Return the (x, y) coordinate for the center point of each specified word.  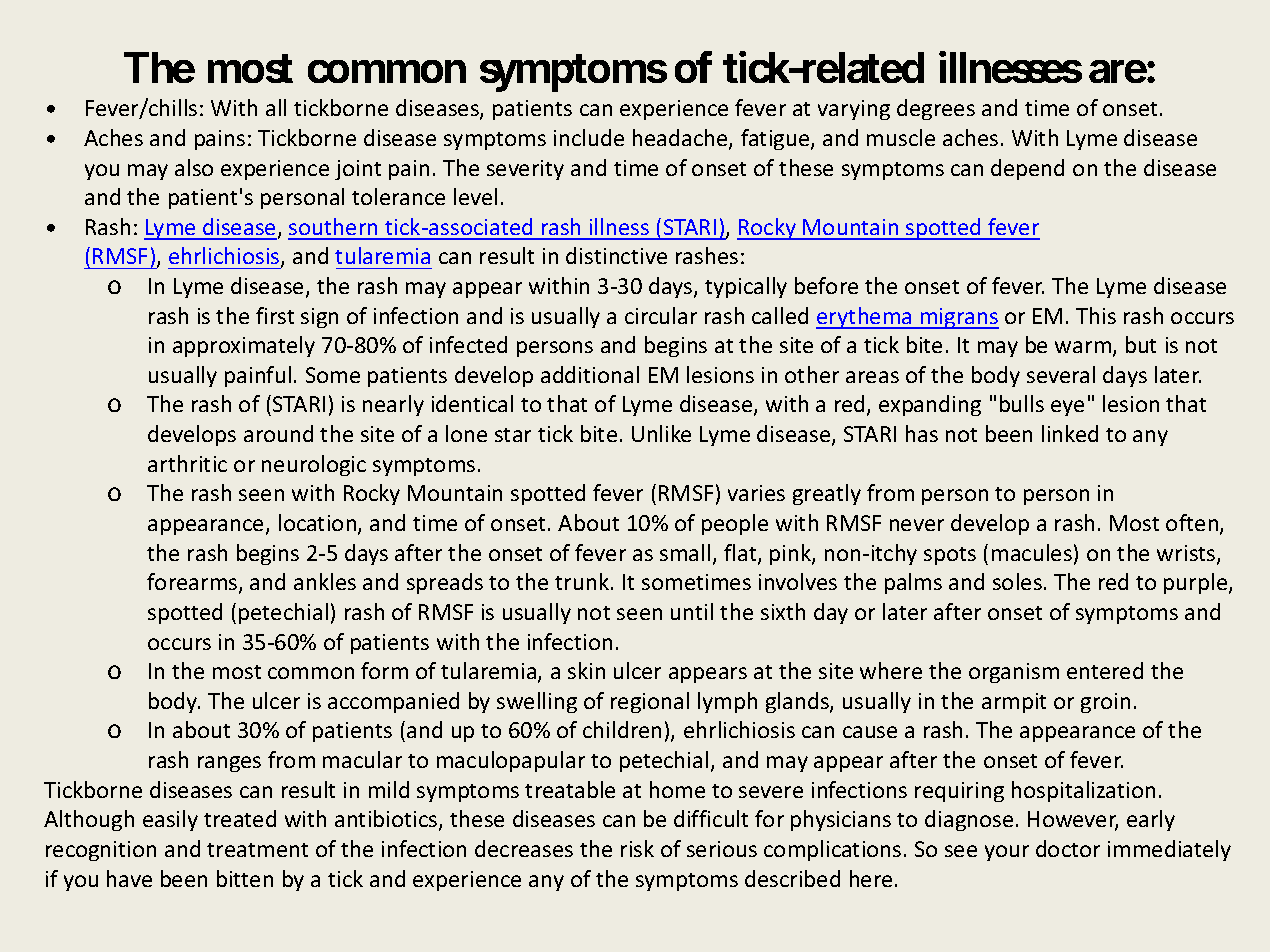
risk (637, 848)
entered (1105, 670)
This (1096, 315)
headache (681, 139)
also (194, 167)
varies (756, 493)
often (1193, 524)
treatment (257, 850)
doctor (1068, 848)
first (275, 315)
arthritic (187, 463)
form (384, 670)
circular (661, 315)
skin (586, 670)
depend (1027, 169)
